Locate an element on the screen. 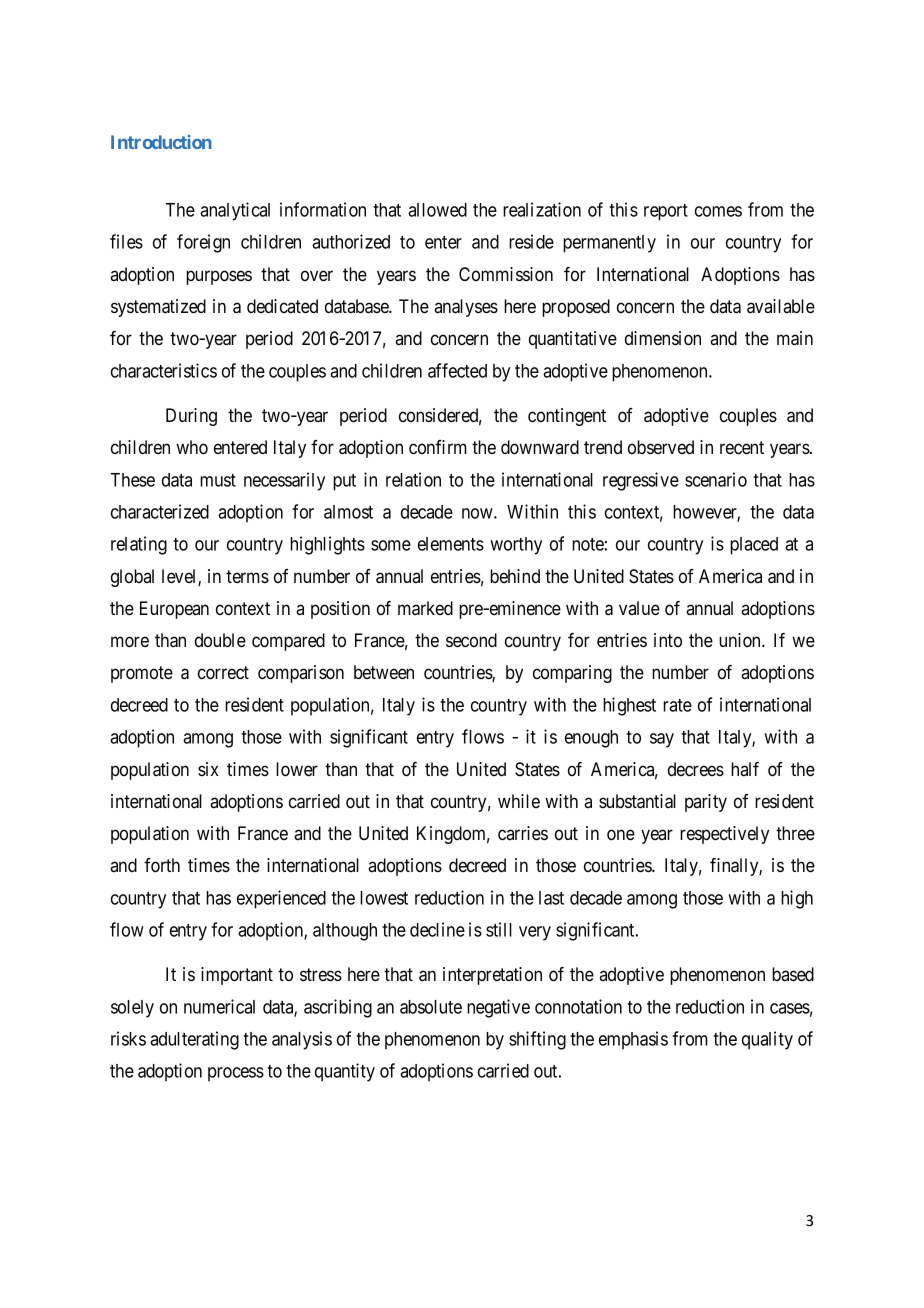 The height and width of the screenshot is (1308, 924). allowed is located at coordinates (437, 210).
